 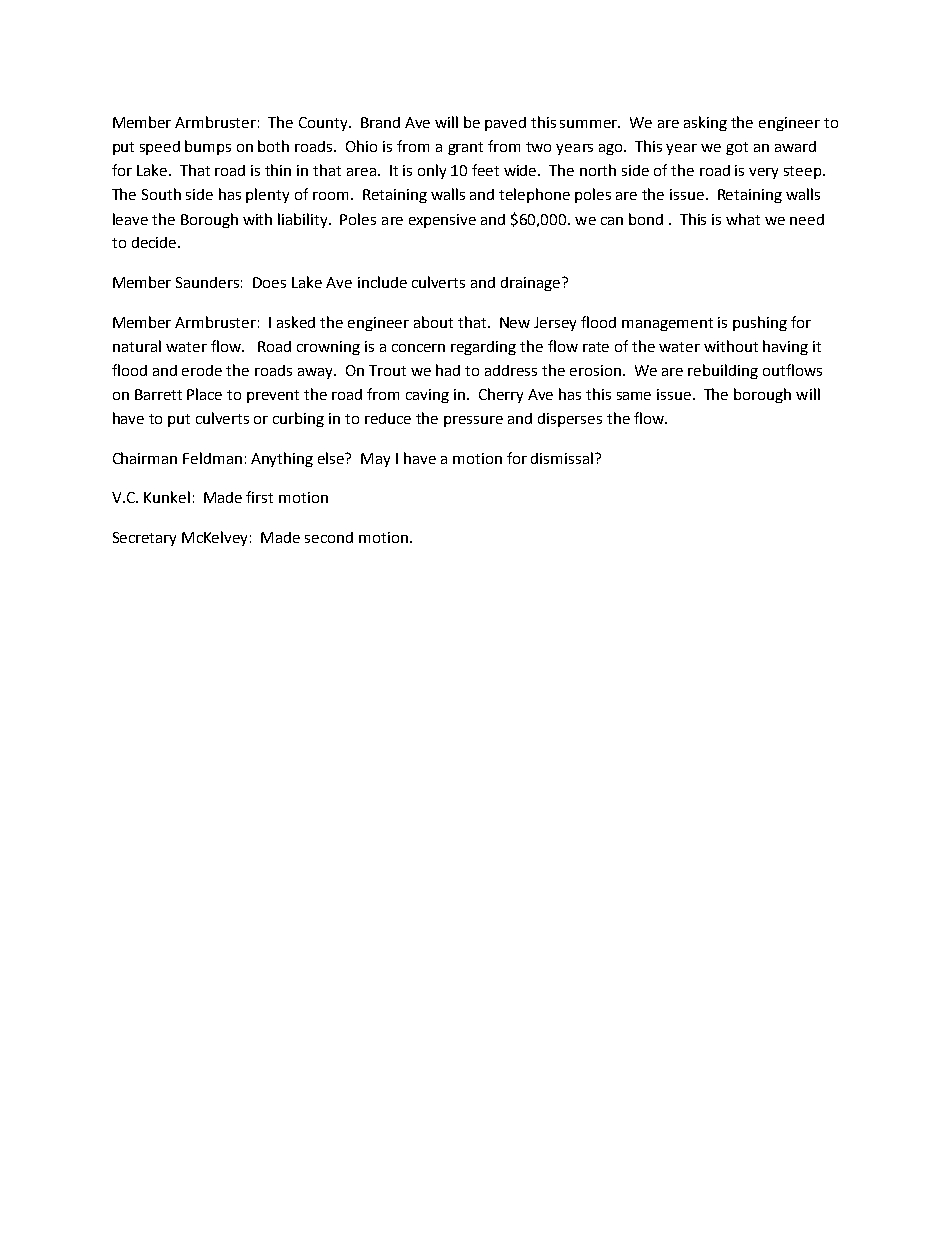 What do you see at coordinates (144, 539) in the screenshot?
I see `Secretary` at bounding box center [144, 539].
